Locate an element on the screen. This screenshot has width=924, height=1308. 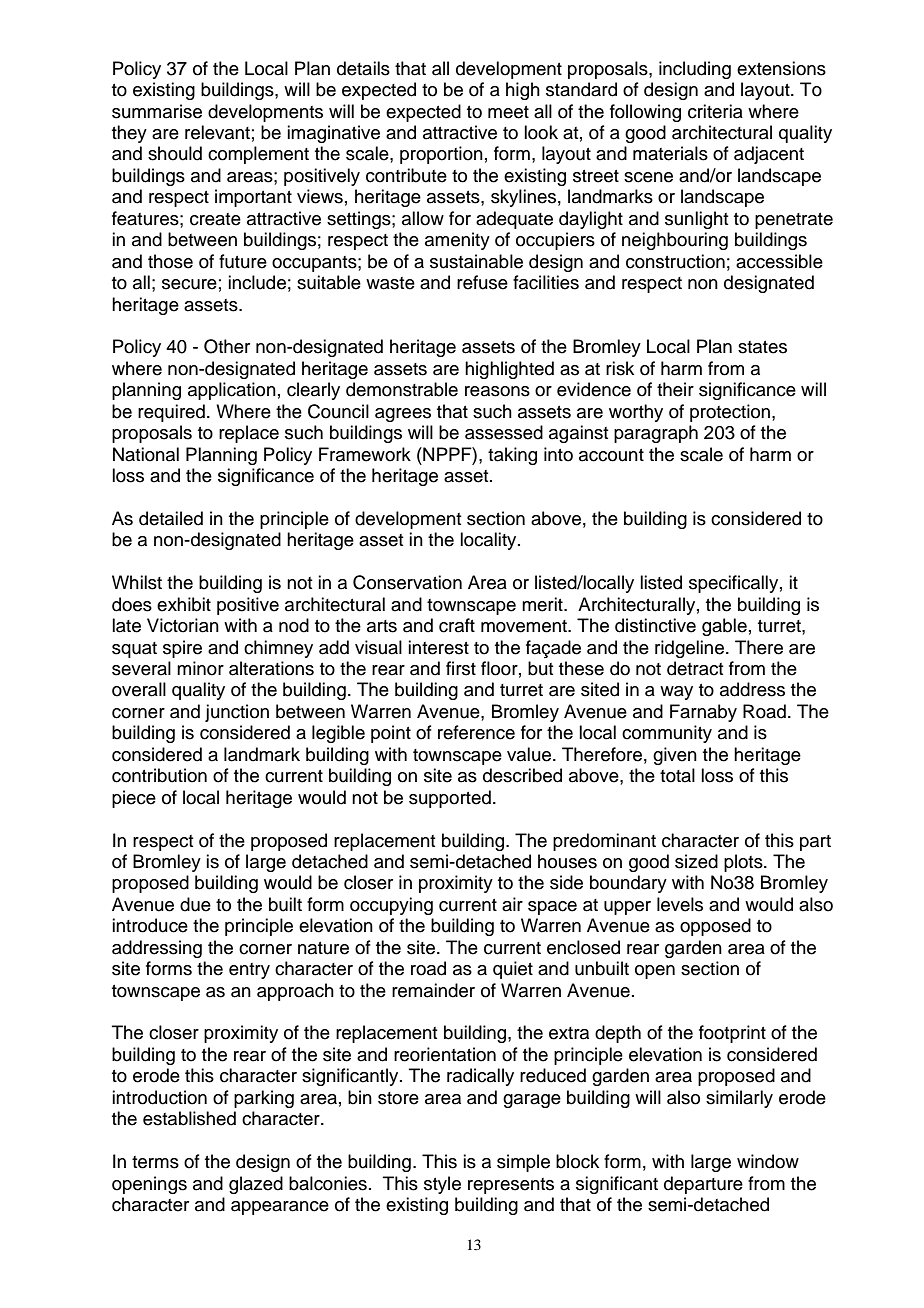
meet is located at coordinates (508, 112).
